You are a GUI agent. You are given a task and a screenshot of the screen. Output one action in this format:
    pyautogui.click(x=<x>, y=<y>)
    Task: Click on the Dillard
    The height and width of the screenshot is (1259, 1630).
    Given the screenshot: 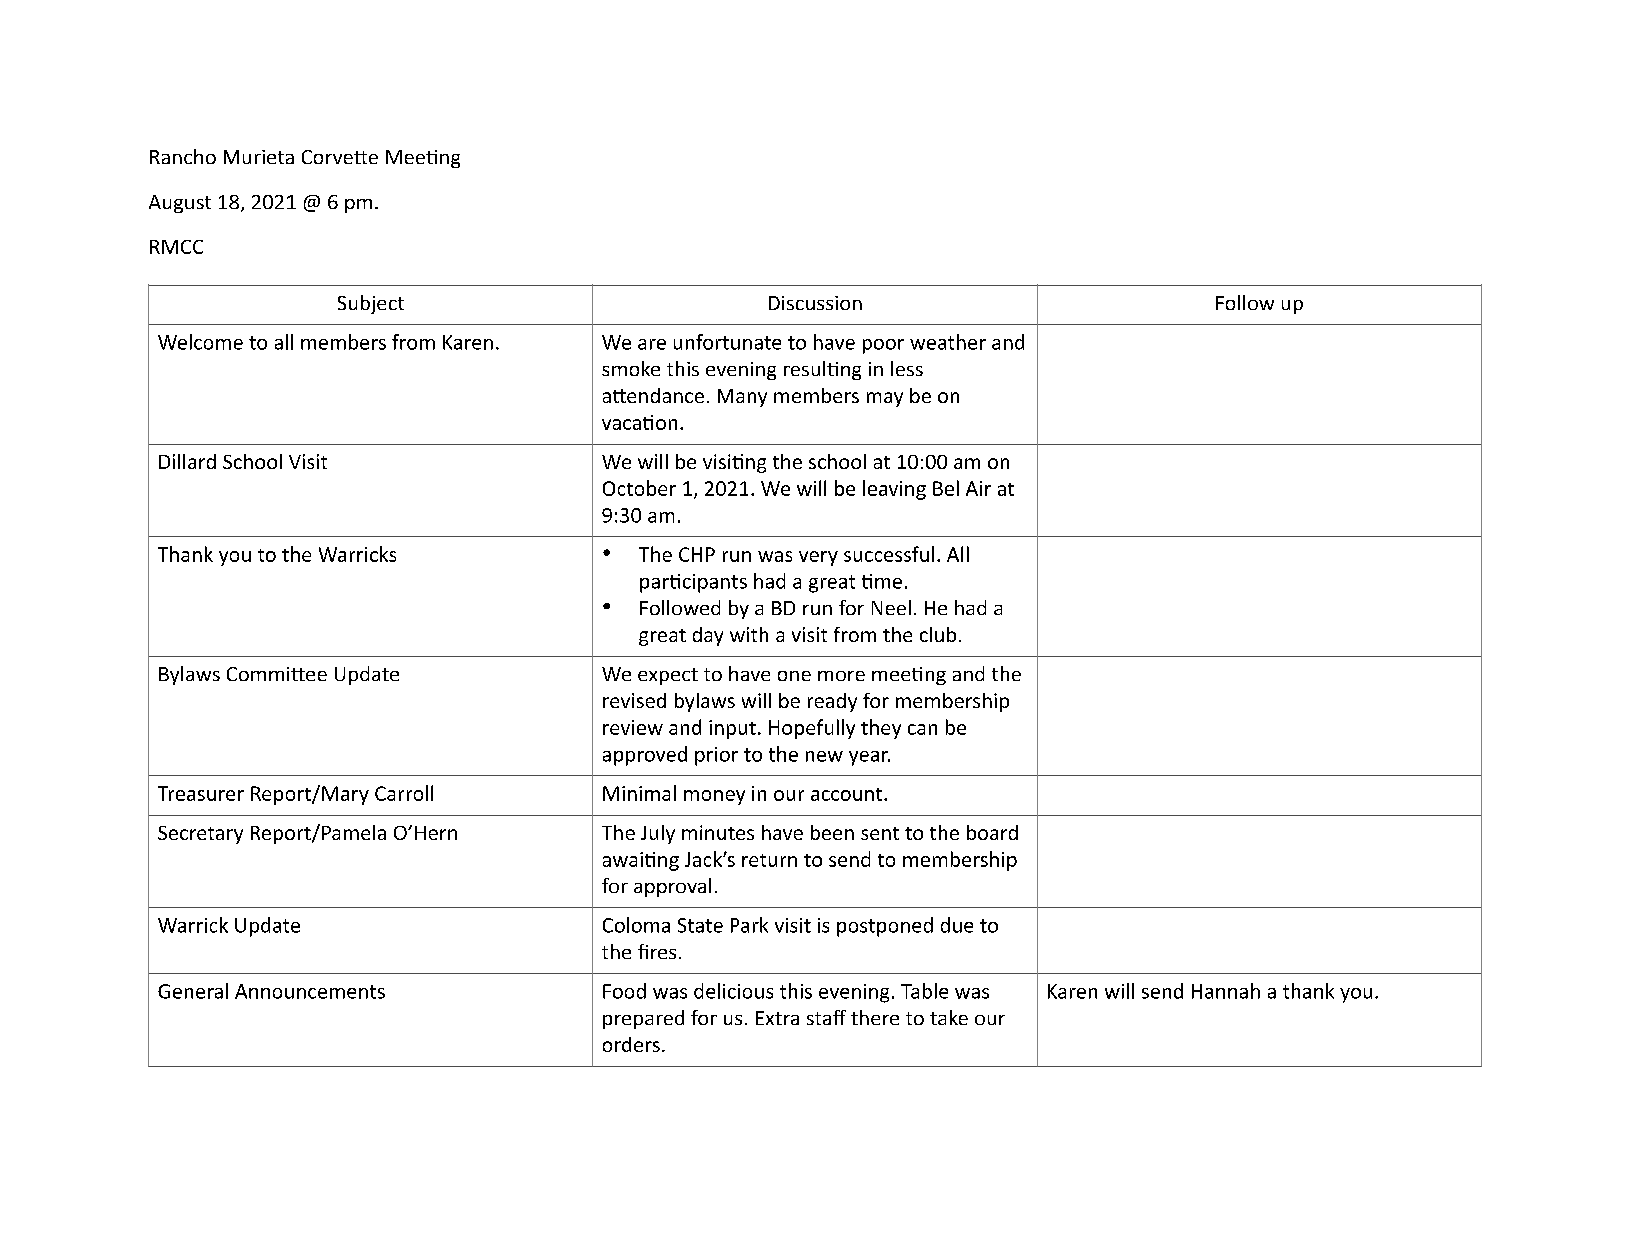 What is the action you would take?
    pyautogui.click(x=187, y=461)
